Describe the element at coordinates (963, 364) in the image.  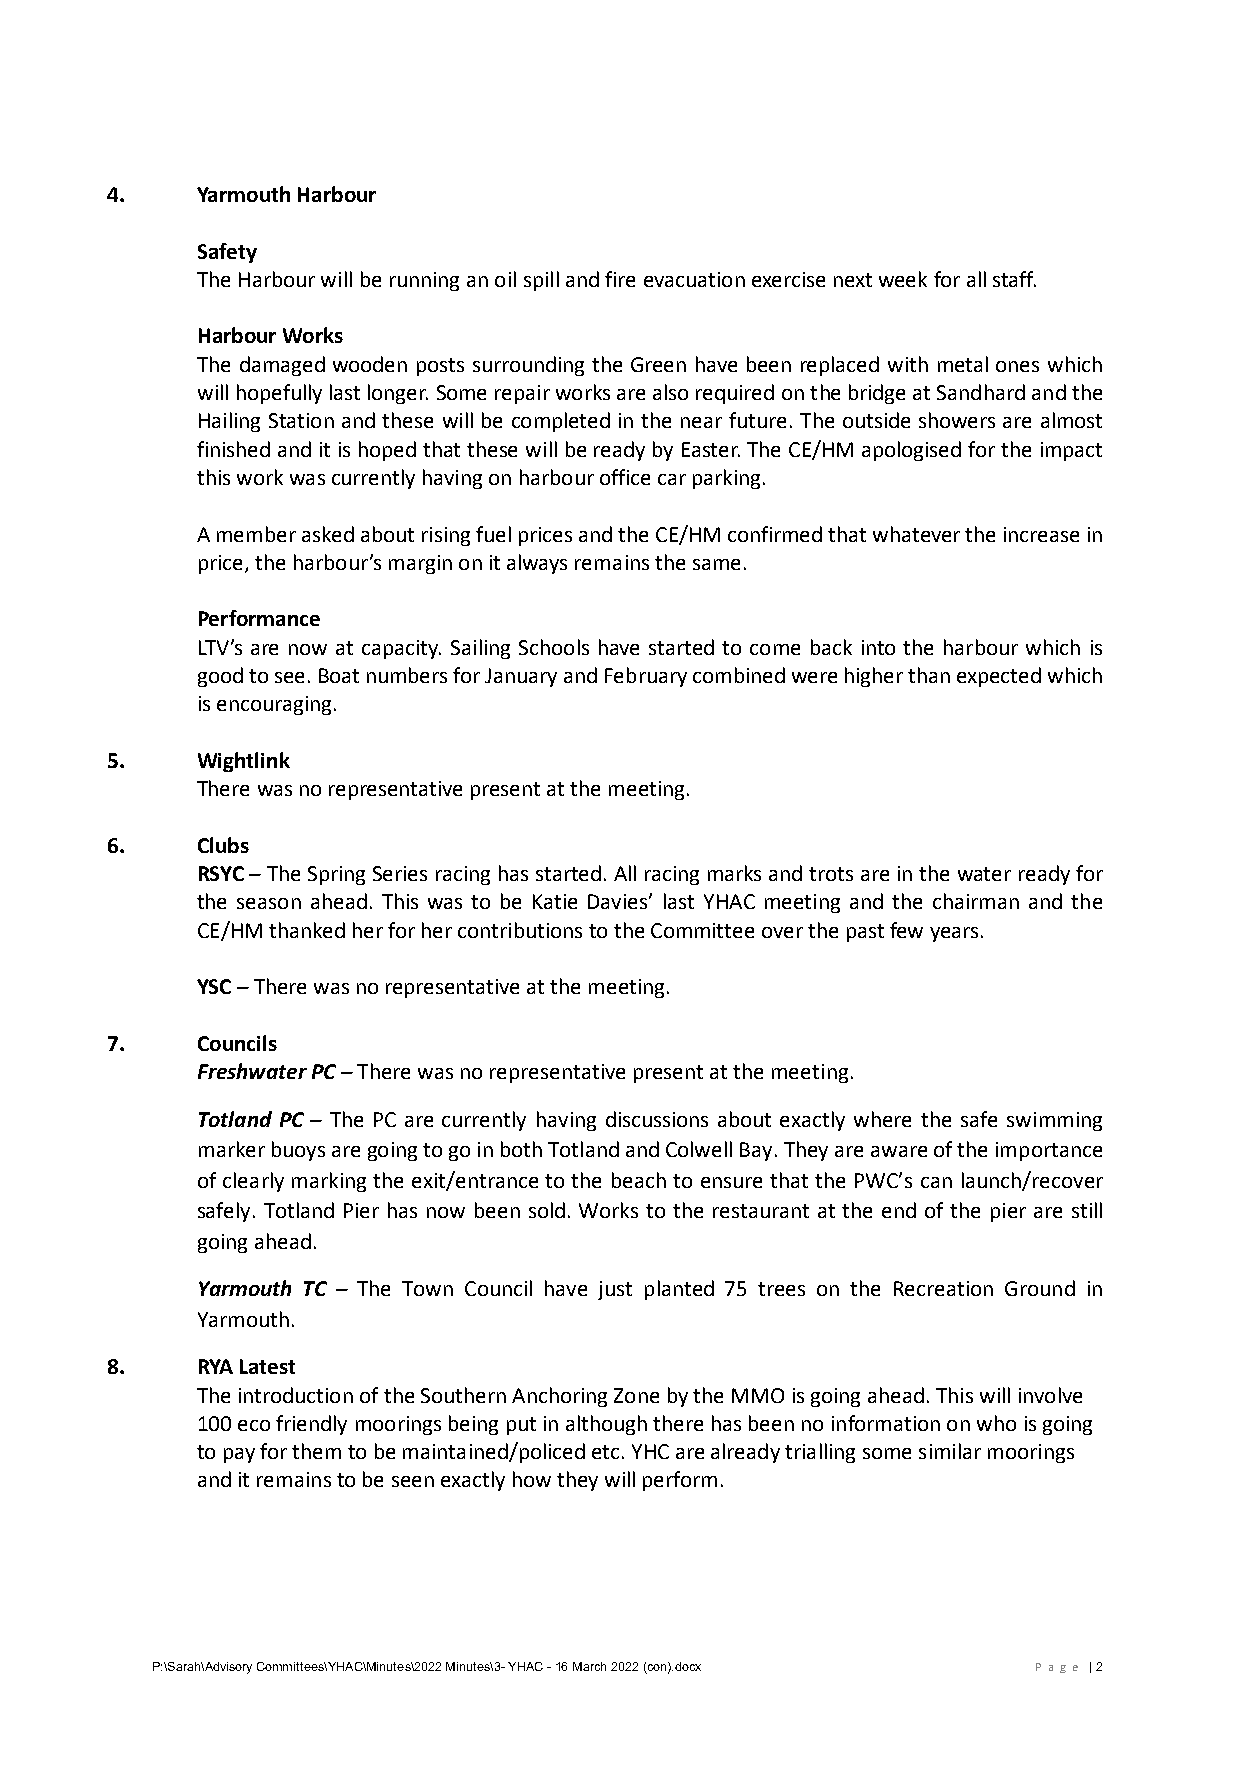
I see `metal` at that location.
